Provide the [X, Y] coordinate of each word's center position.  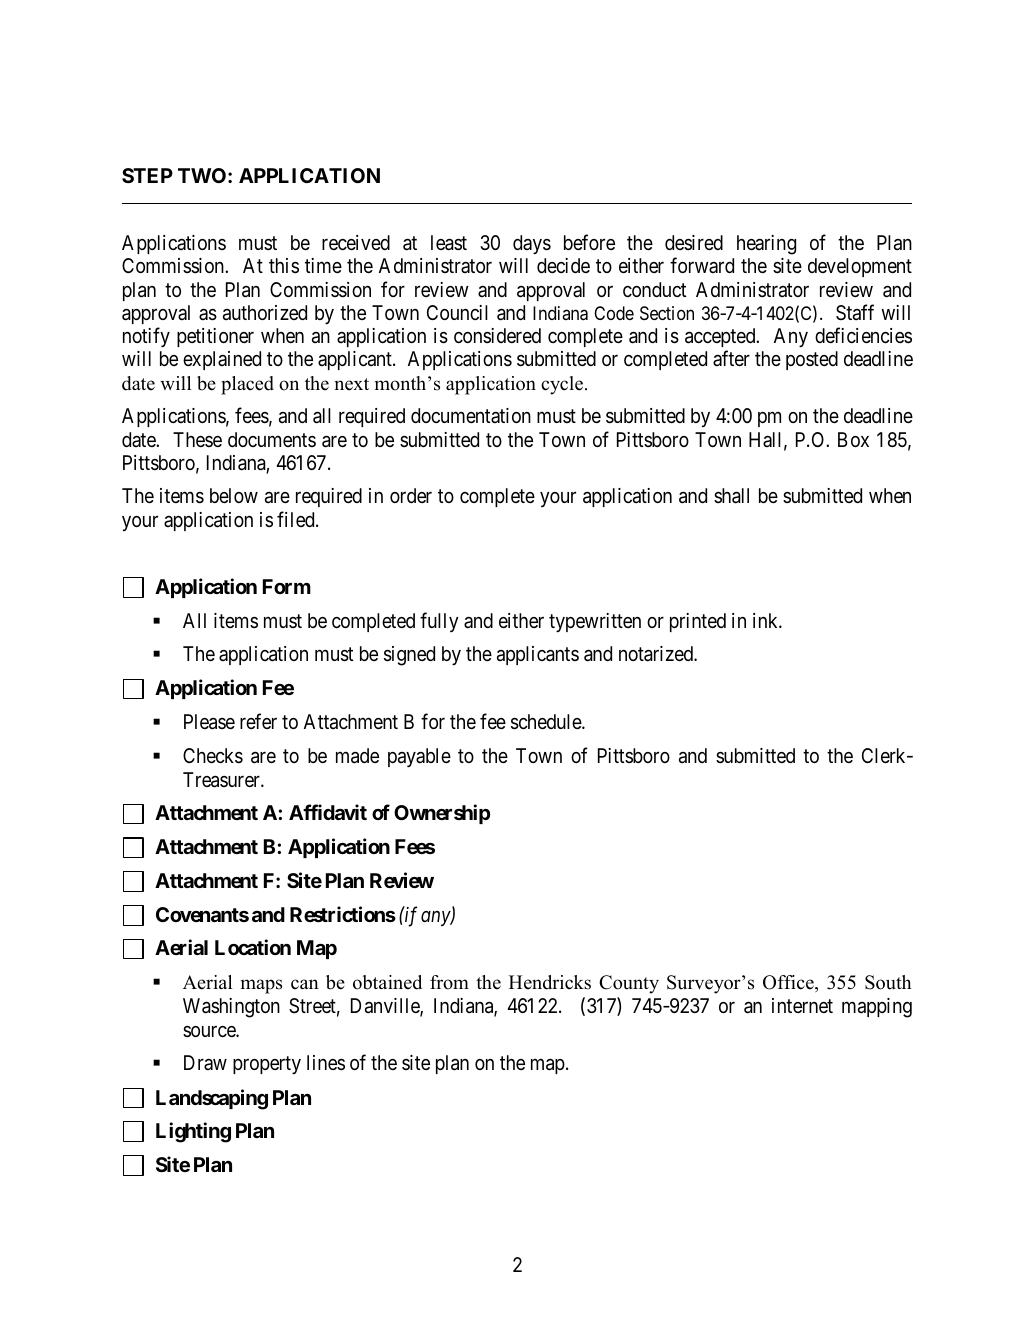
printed [698, 622]
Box [853, 439]
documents [272, 439]
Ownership [442, 814]
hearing [766, 245]
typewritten [595, 622]
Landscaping [212, 1099]
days [532, 244]
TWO [203, 175]
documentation [471, 415]
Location [253, 947]
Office [789, 983]
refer [258, 721]
